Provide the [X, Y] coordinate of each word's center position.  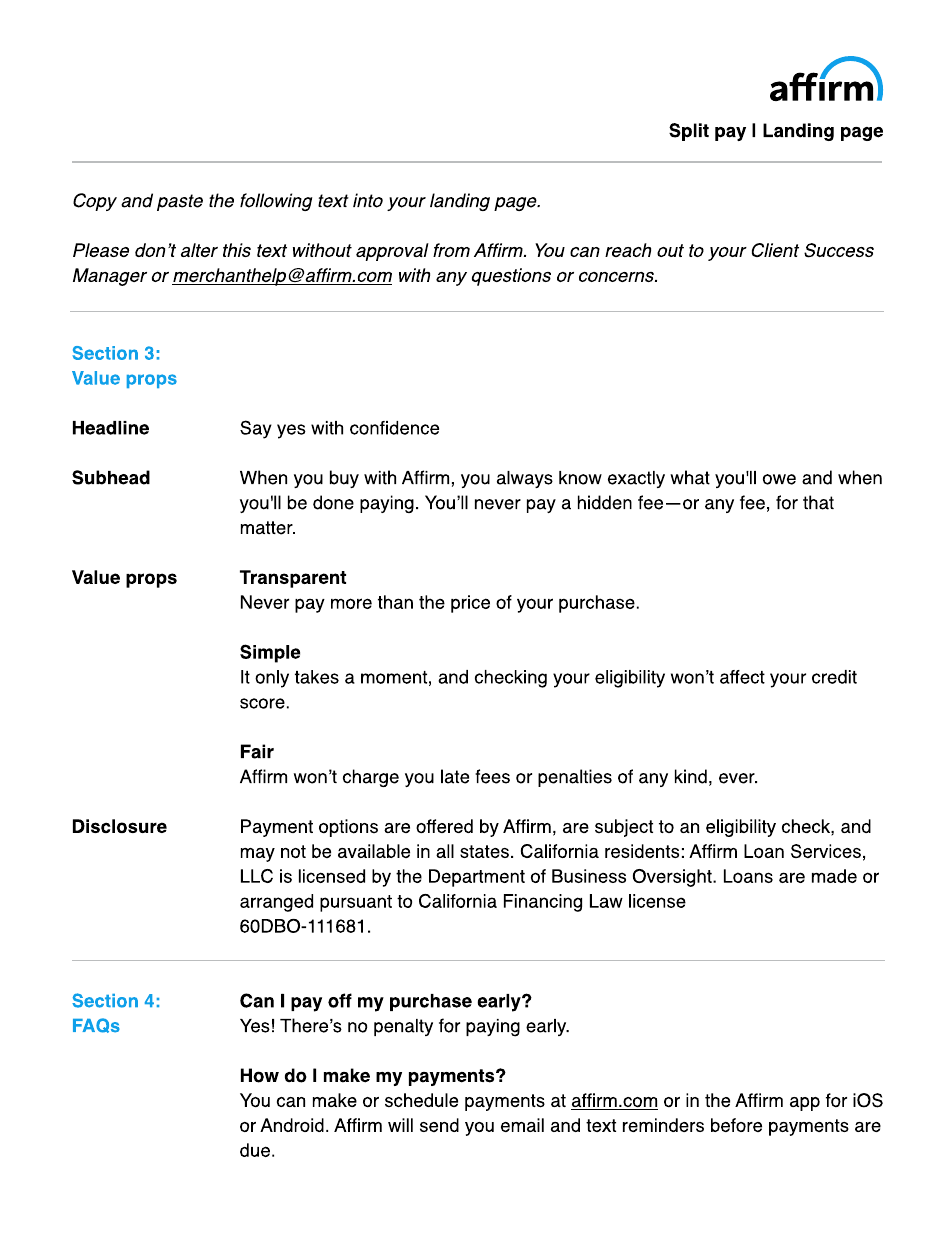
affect [742, 677]
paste [180, 202]
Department [477, 878]
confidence [394, 428]
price [470, 604]
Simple [270, 653]
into [368, 200]
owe [779, 479]
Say [256, 429]
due [255, 1150]
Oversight [673, 878]
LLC [257, 876]
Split [689, 132]
